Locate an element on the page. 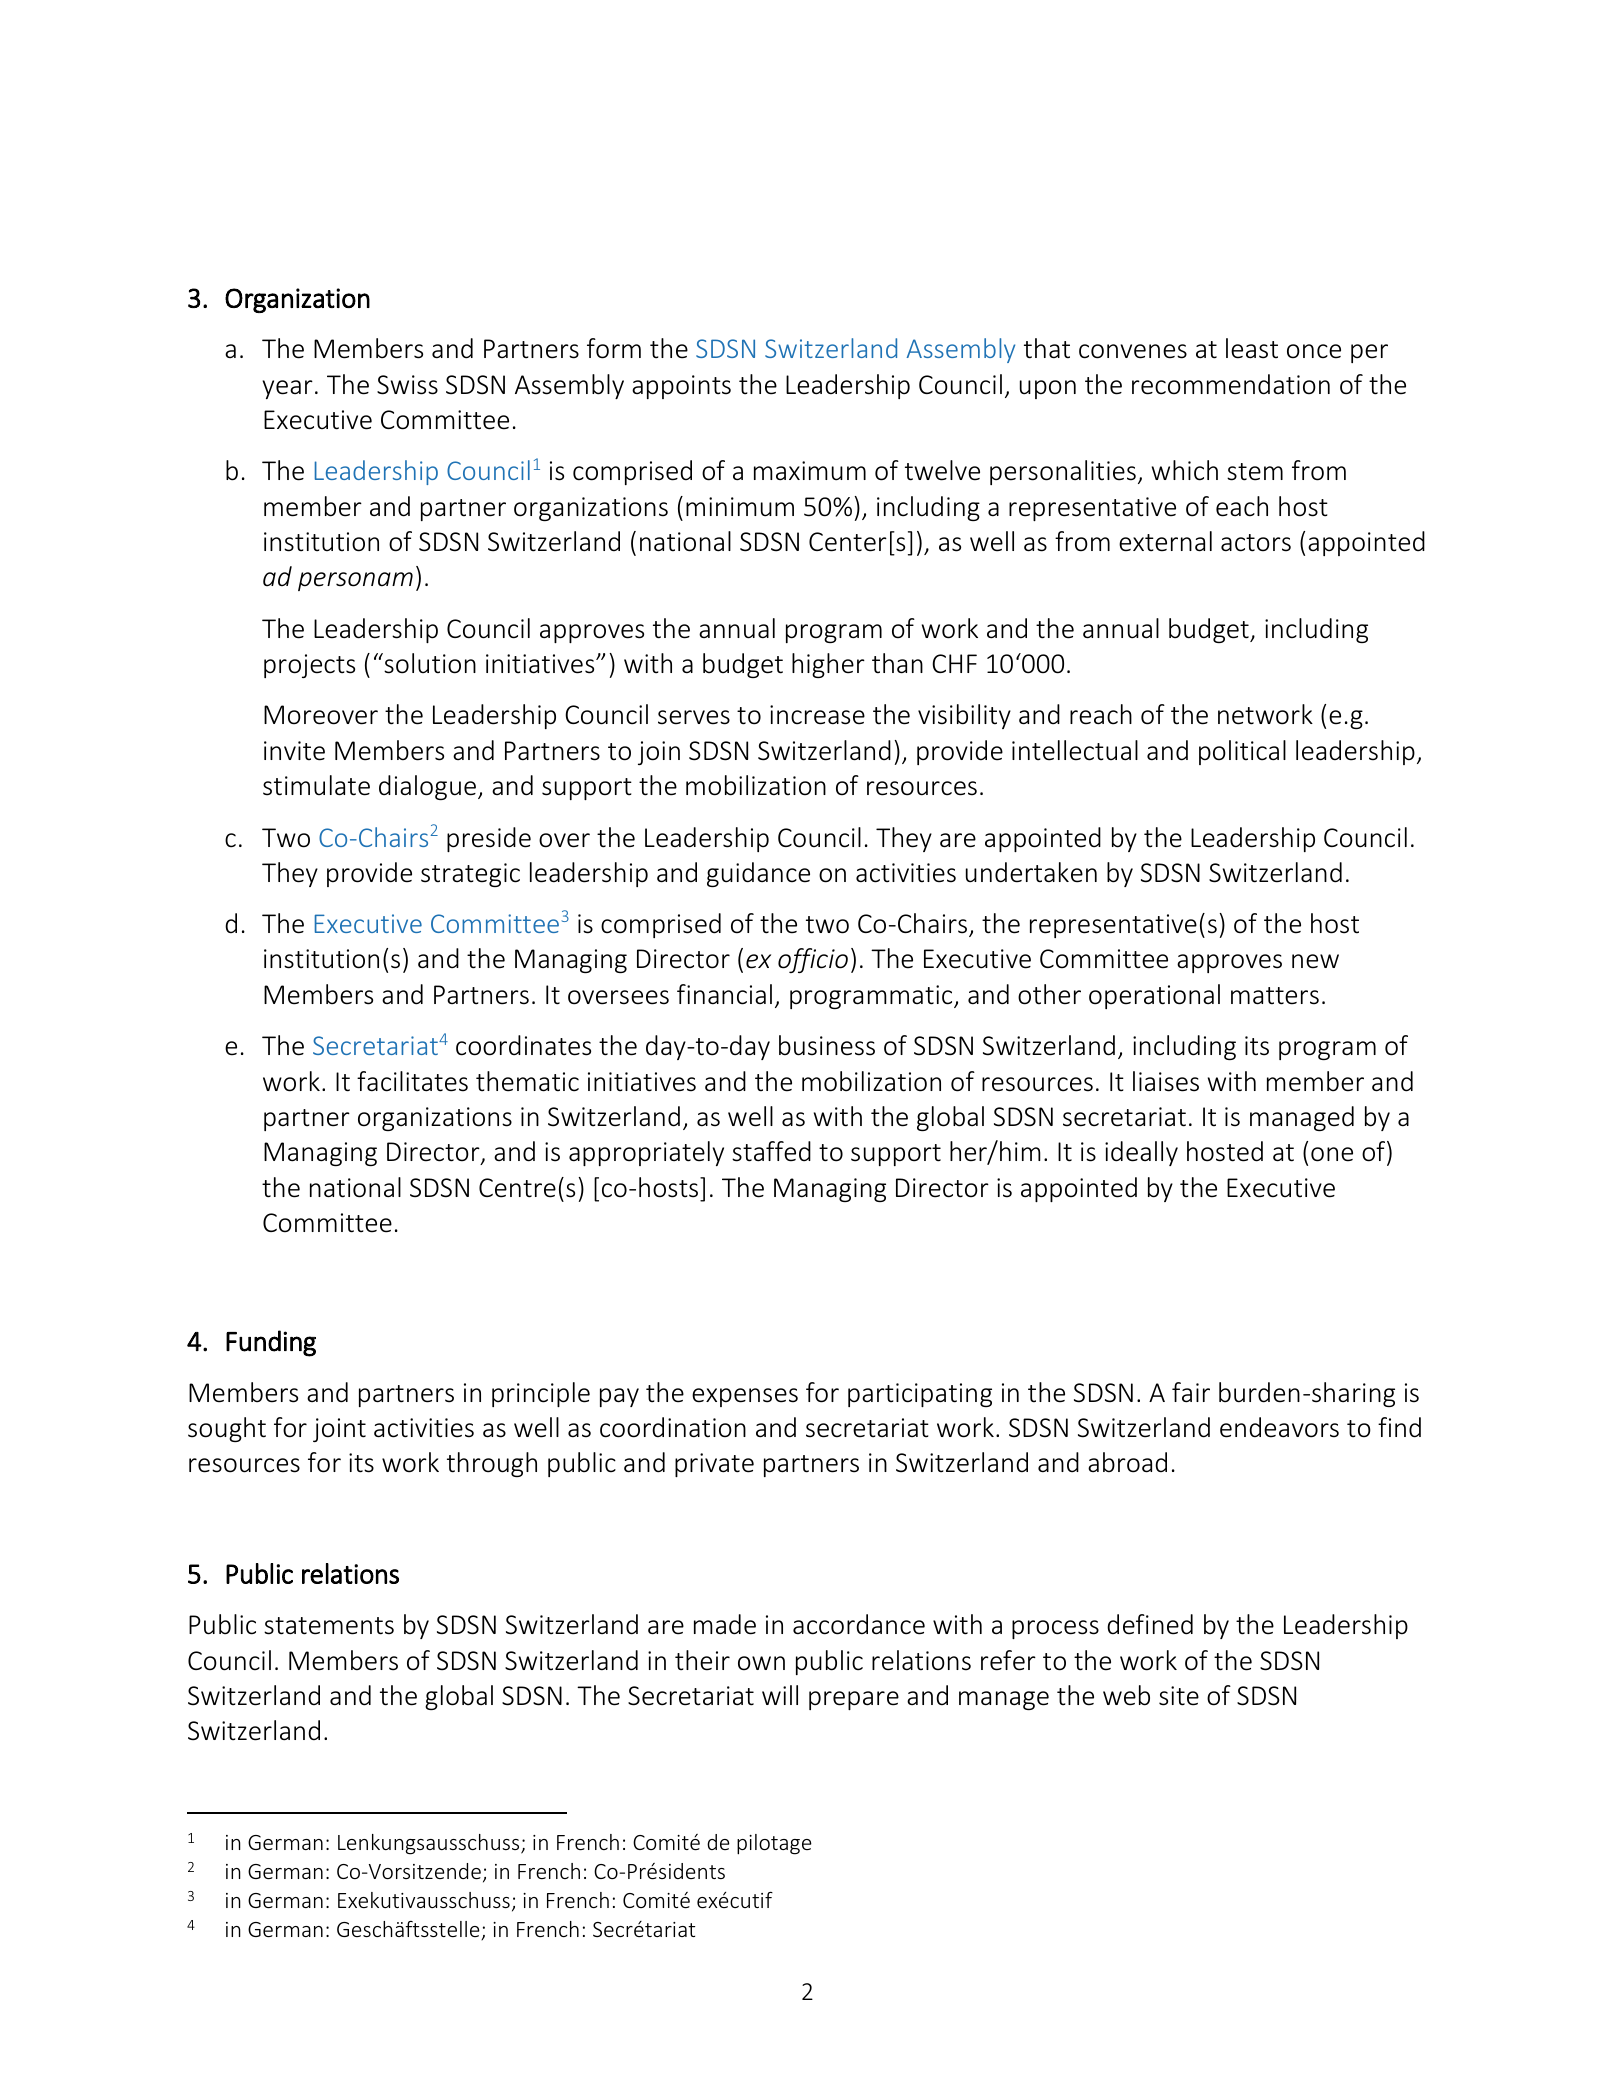 This document has width=1614, height=2088. business is located at coordinates (827, 1045).
